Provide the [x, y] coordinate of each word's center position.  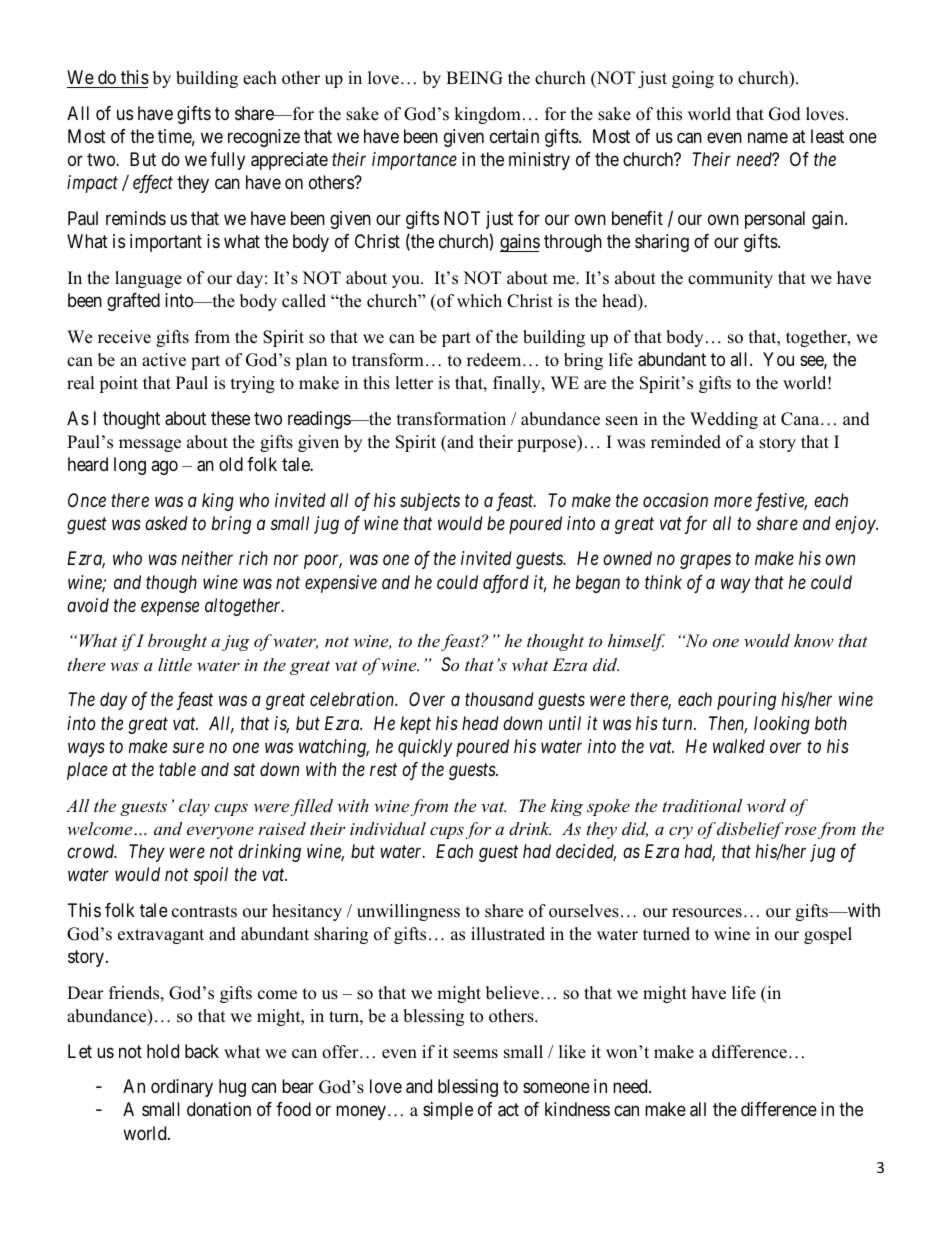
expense [170, 609]
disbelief [750, 830]
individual [388, 828]
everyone [220, 832]
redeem [495, 360]
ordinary [182, 1088]
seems [475, 1054]
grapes [705, 562]
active [164, 360]
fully [227, 161]
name [768, 137]
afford [506, 584]
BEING [474, 78]
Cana [801, 419]
